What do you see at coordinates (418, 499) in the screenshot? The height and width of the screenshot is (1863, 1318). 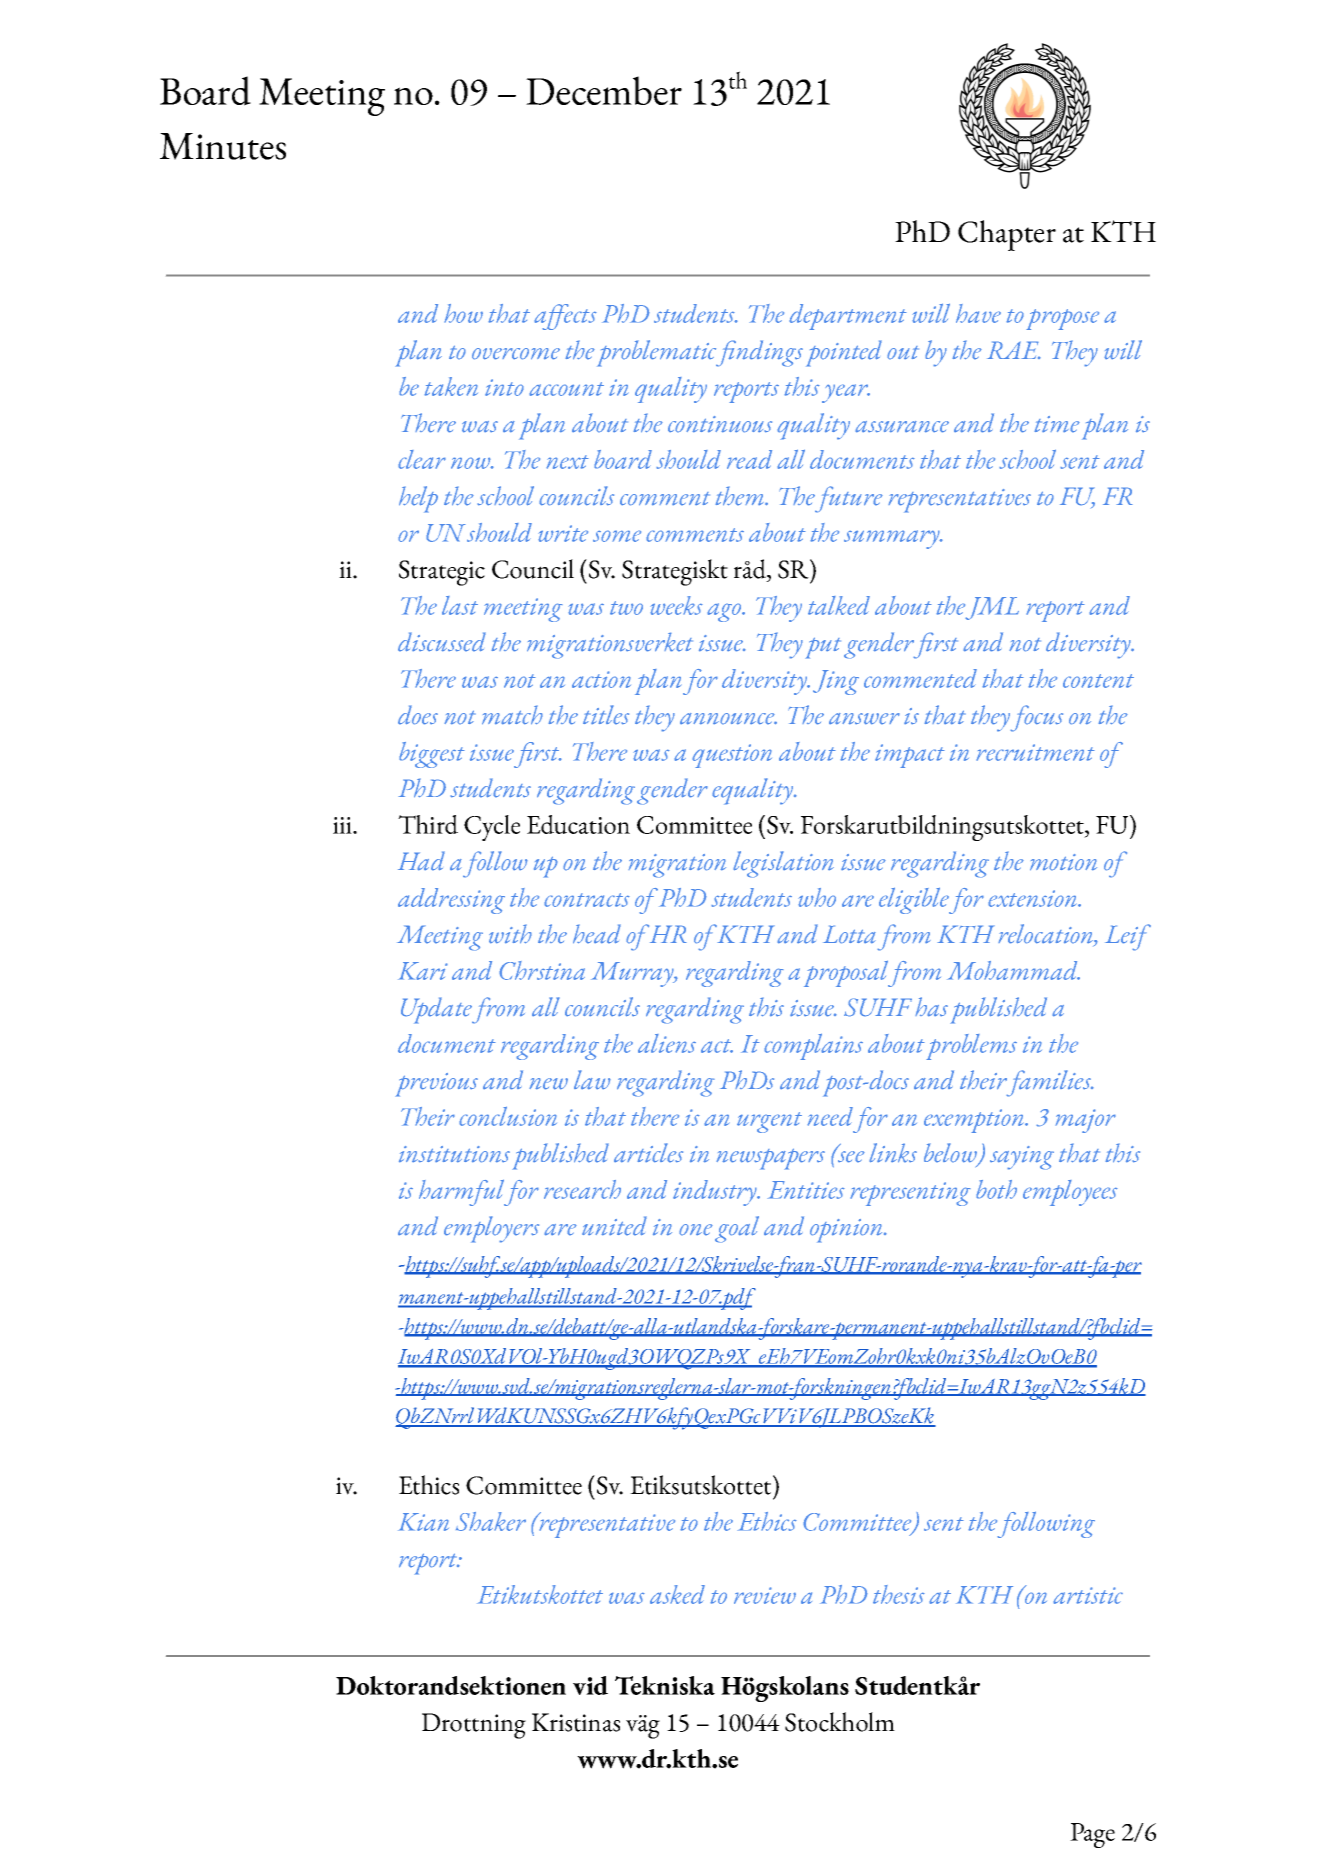 I see `help` at bounding box center [418, 499].
